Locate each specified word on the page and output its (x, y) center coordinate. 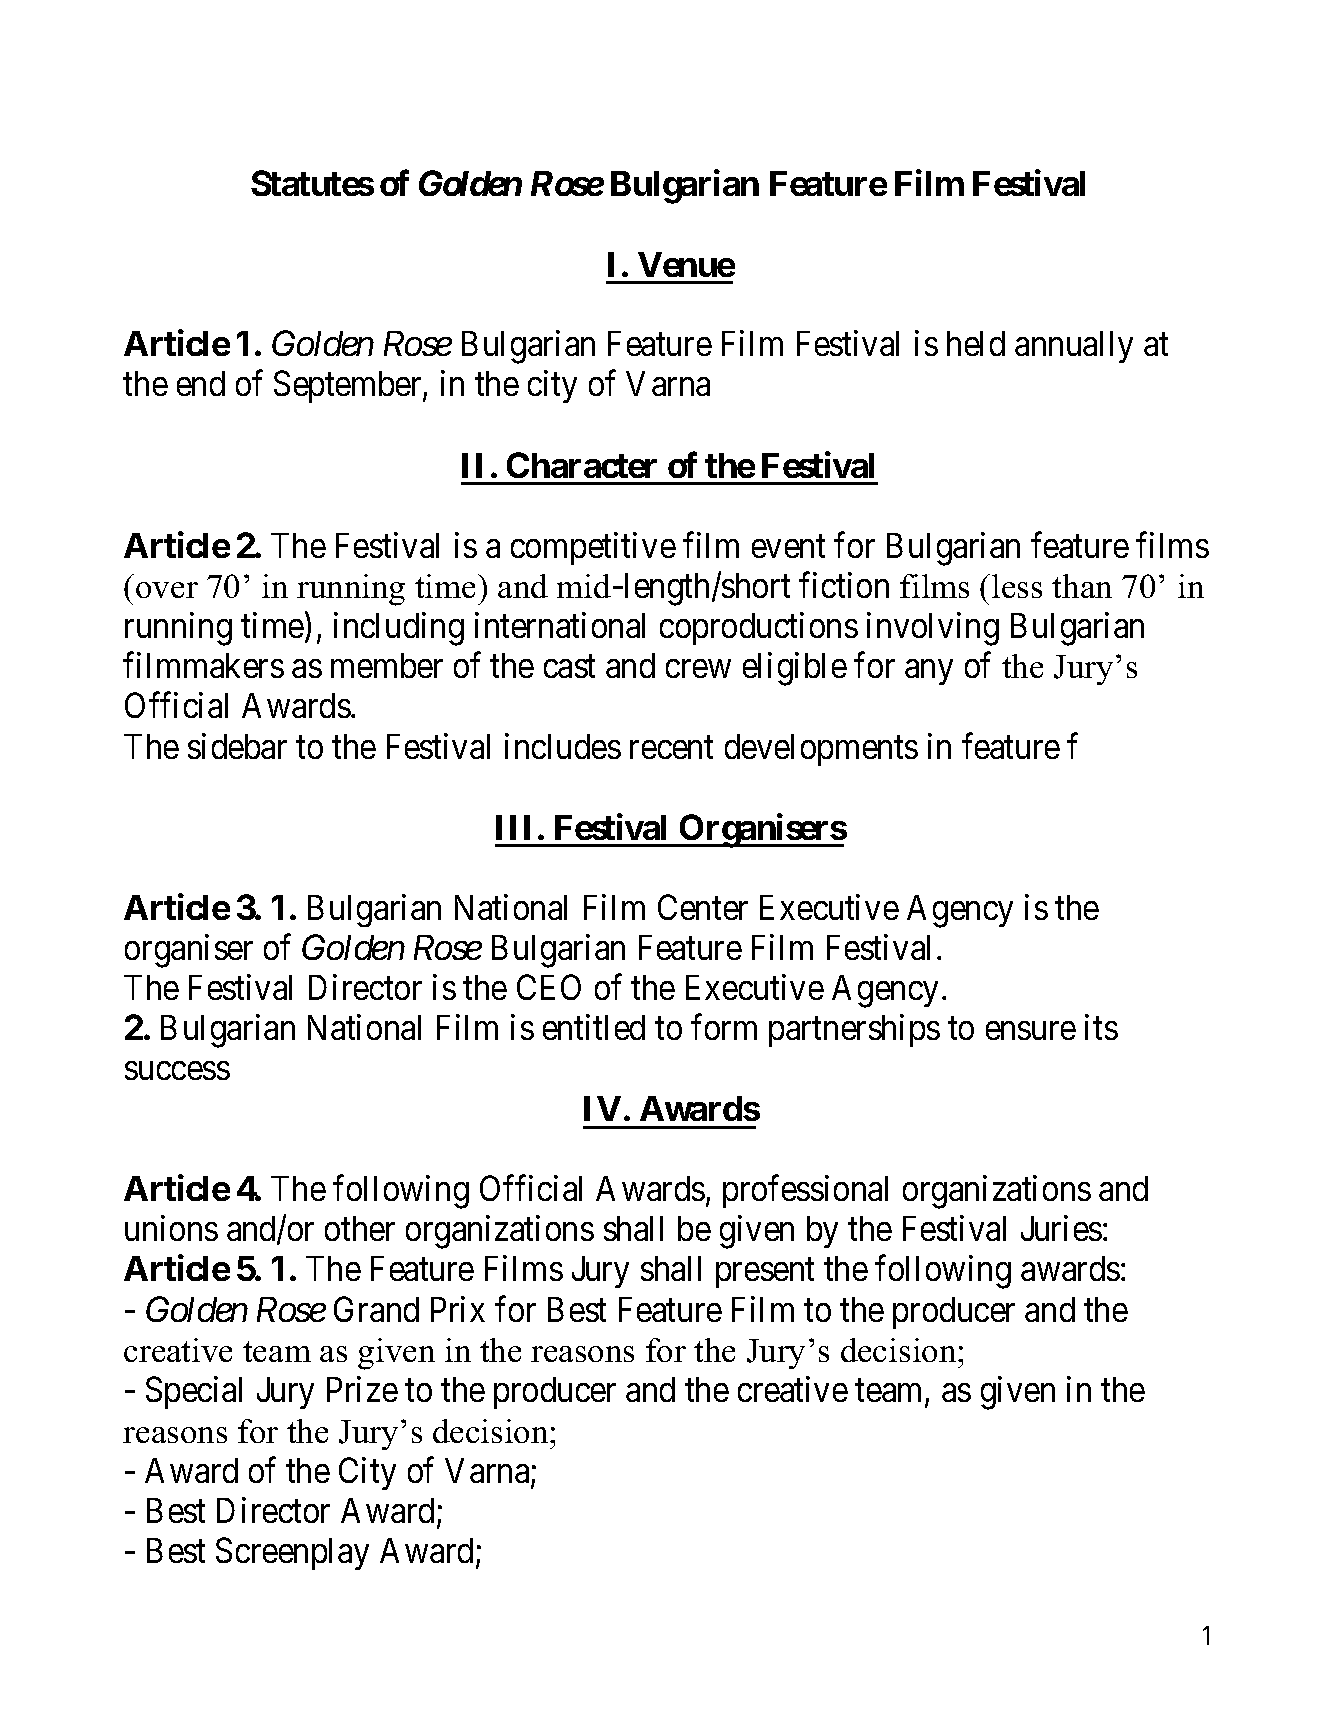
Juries (1061, 1228)
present (765, 1273)
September (349, 387)
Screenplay (292, 1553)
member (387, 665)
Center (703, 907)
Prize (362, 1389)
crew (698, 669)
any (929, 672)
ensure (1031, 1031)
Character (582, 465)
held (976, 343)
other (360, 1228)
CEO (549, 987)
